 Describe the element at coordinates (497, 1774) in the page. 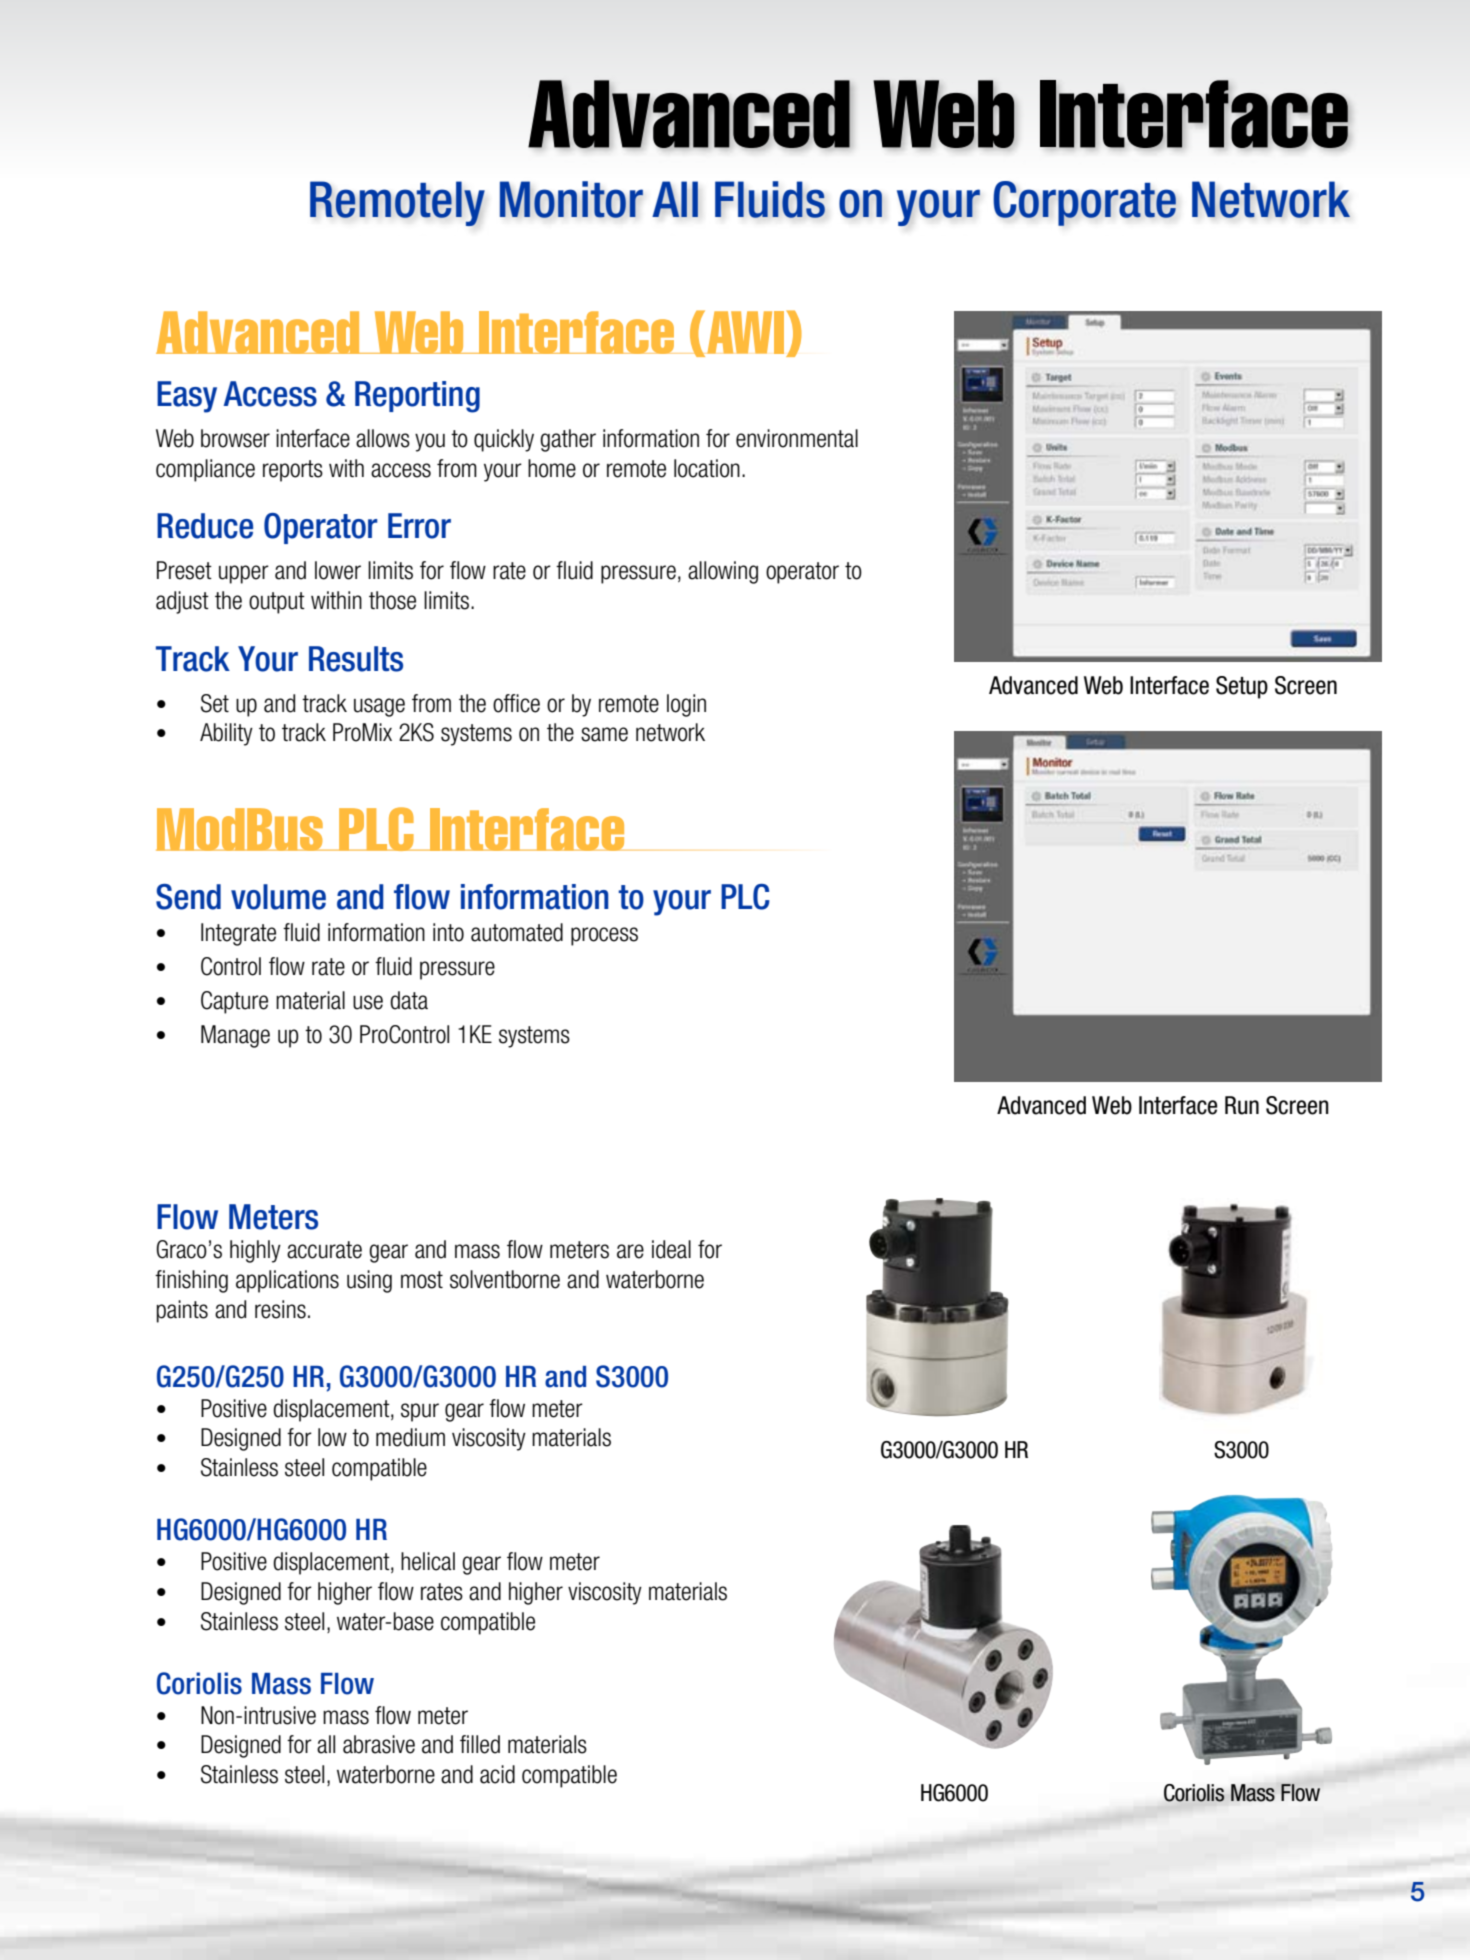

I see `acid` at that location.
